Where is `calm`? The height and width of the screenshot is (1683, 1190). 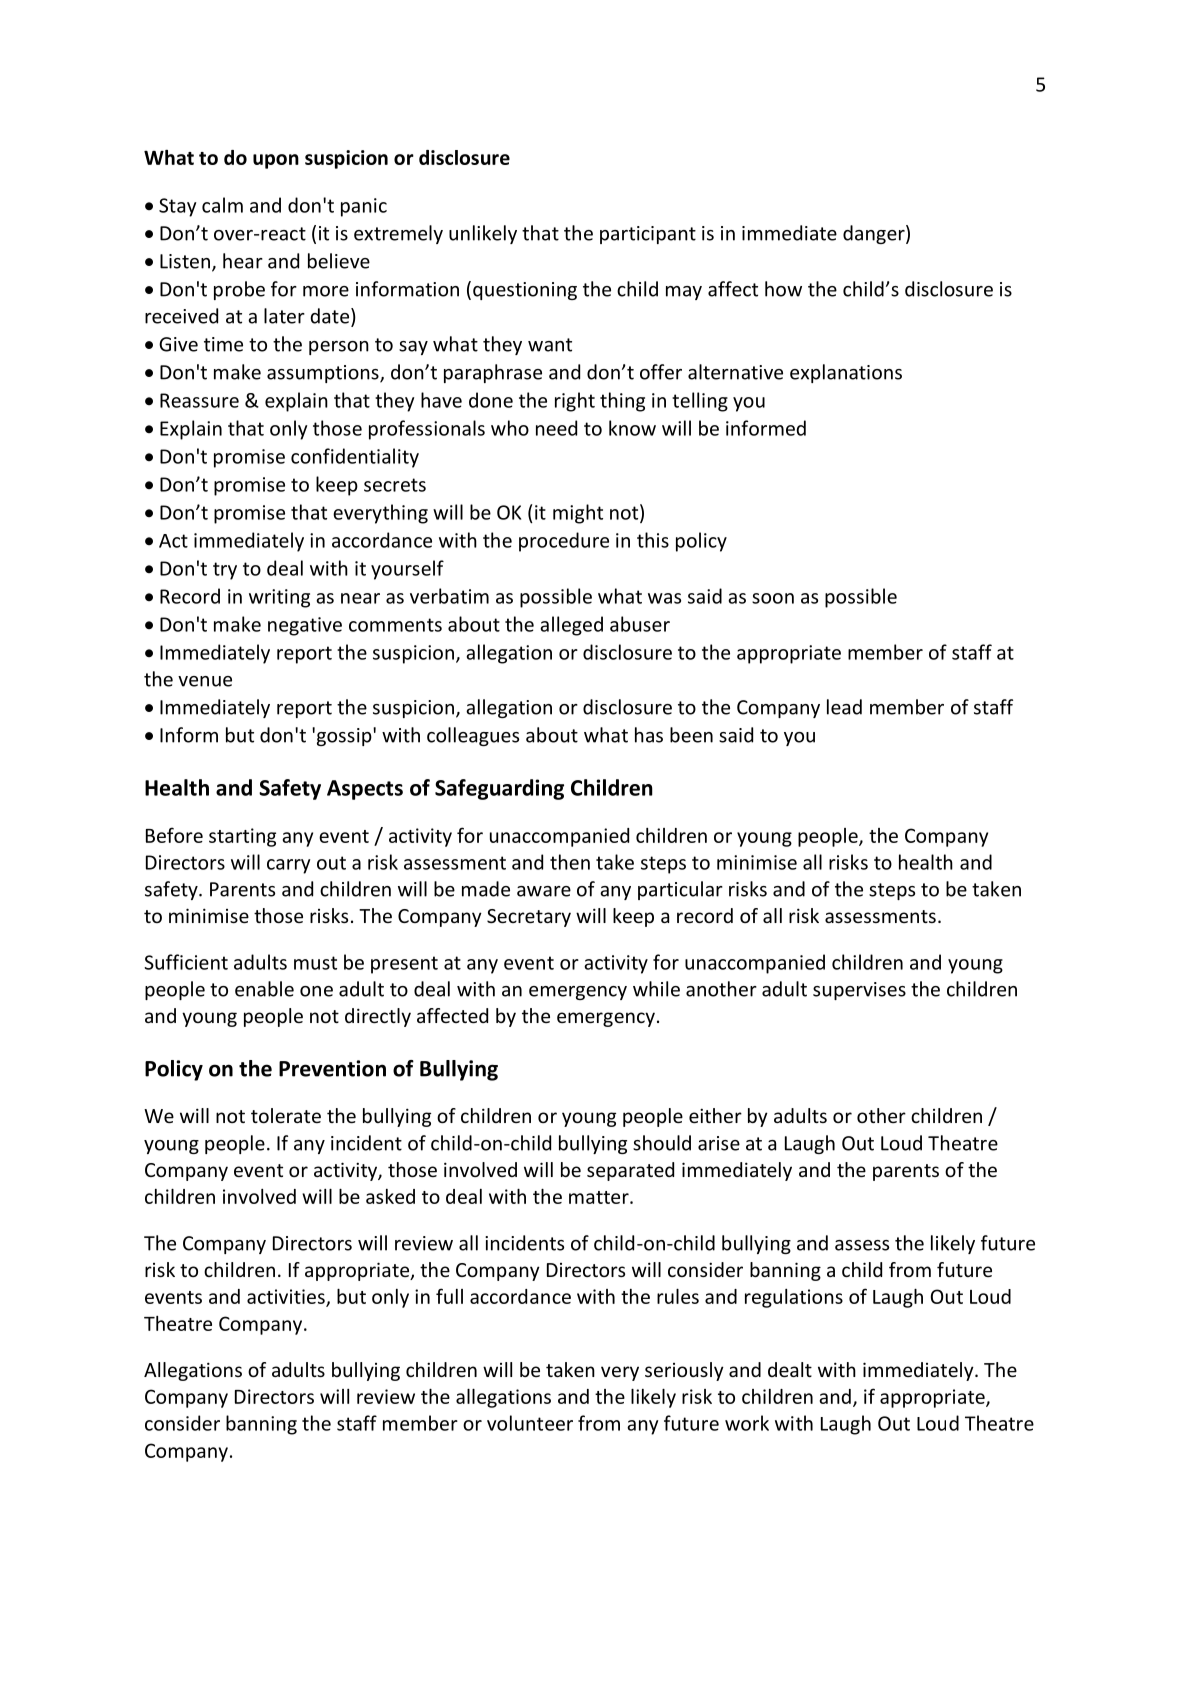
calm is located at coordinates (222, 205).
